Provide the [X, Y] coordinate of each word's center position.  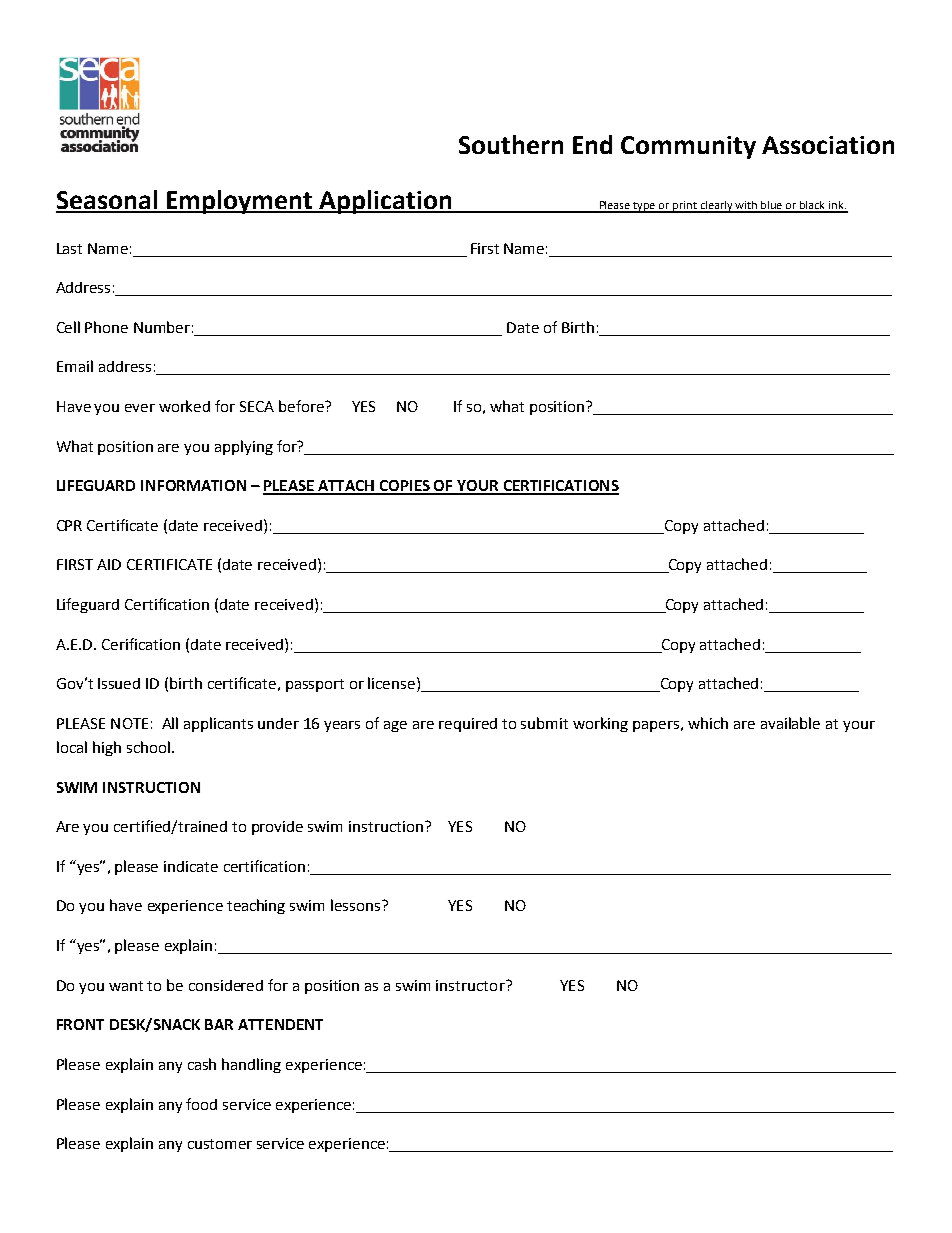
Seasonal [108, 201]
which [708, 723]
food [201, 1104]
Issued [119, 683]
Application [386, 202]
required [468, 725]
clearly [716, 207]
